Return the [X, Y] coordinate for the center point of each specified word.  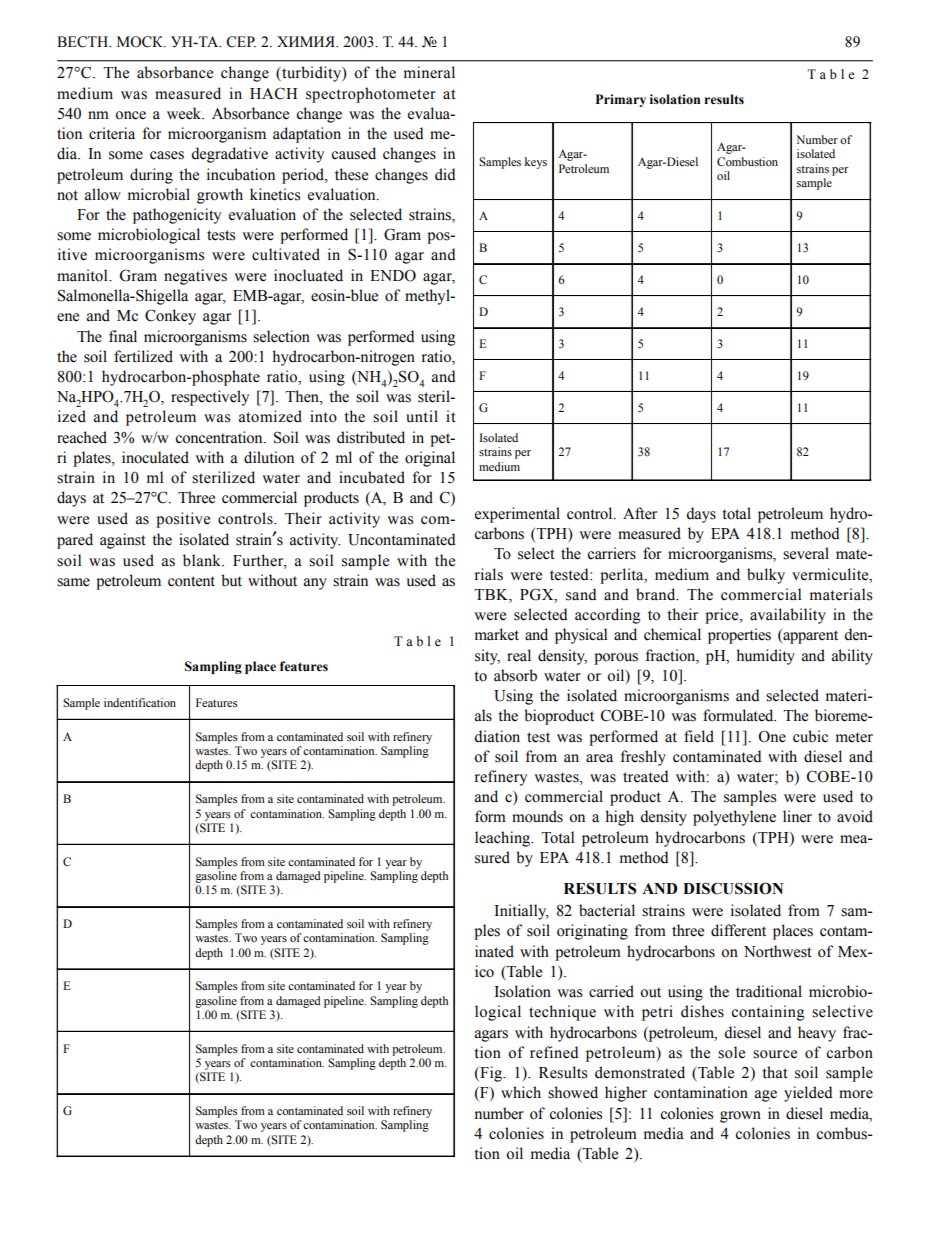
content [191, 581]
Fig [491, 1074]
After [640, 513]
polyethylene [734, 818]
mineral [429, 72]
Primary [621, 100]
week [185, 113]
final [123, 336]
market [497, 634]
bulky [766, 576]
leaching [504, 839]
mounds [537, 816]
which [521, 1092]
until [422, 416]
